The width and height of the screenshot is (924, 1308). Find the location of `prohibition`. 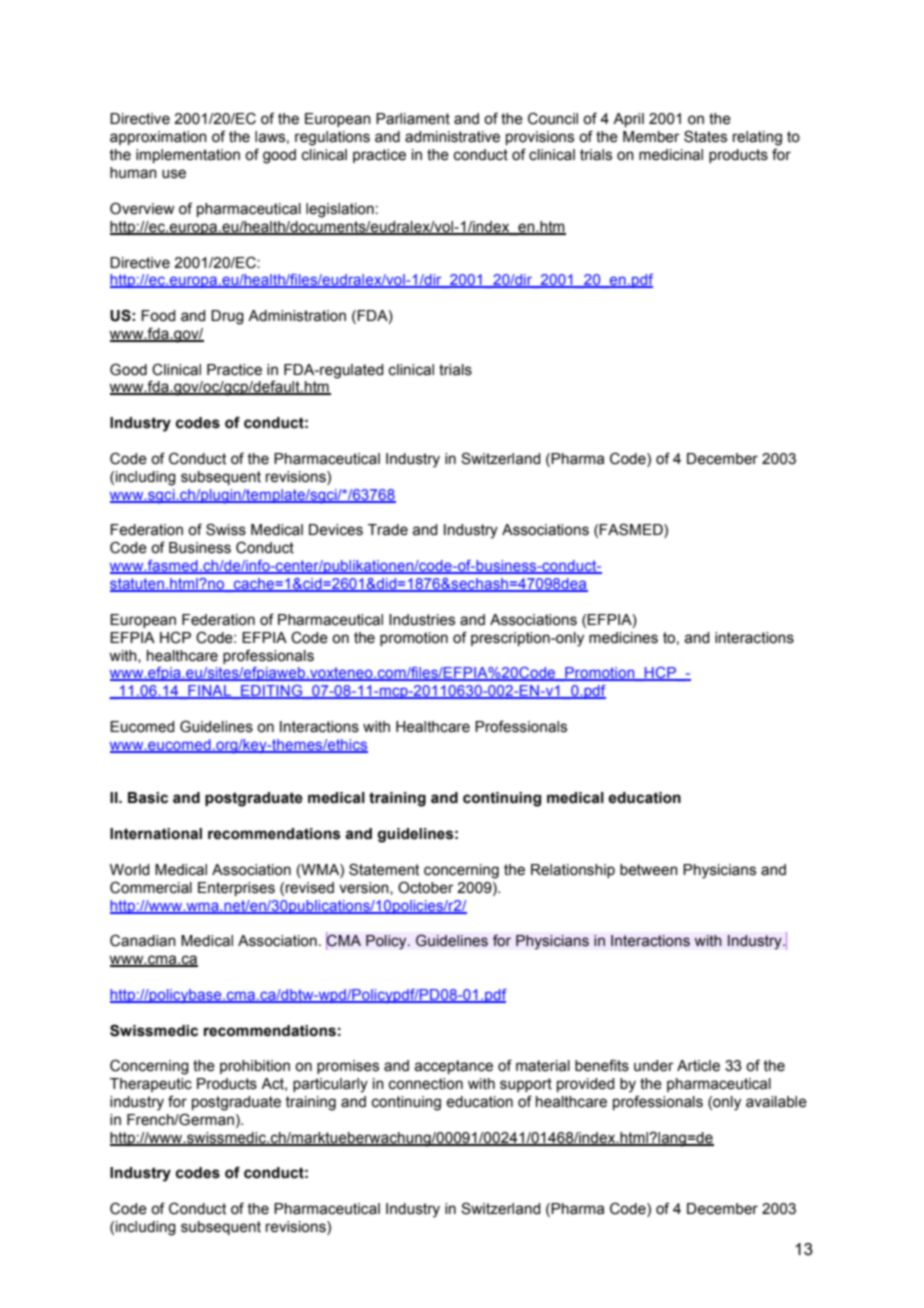

prohibition is located at coordinates (255, 1067).
